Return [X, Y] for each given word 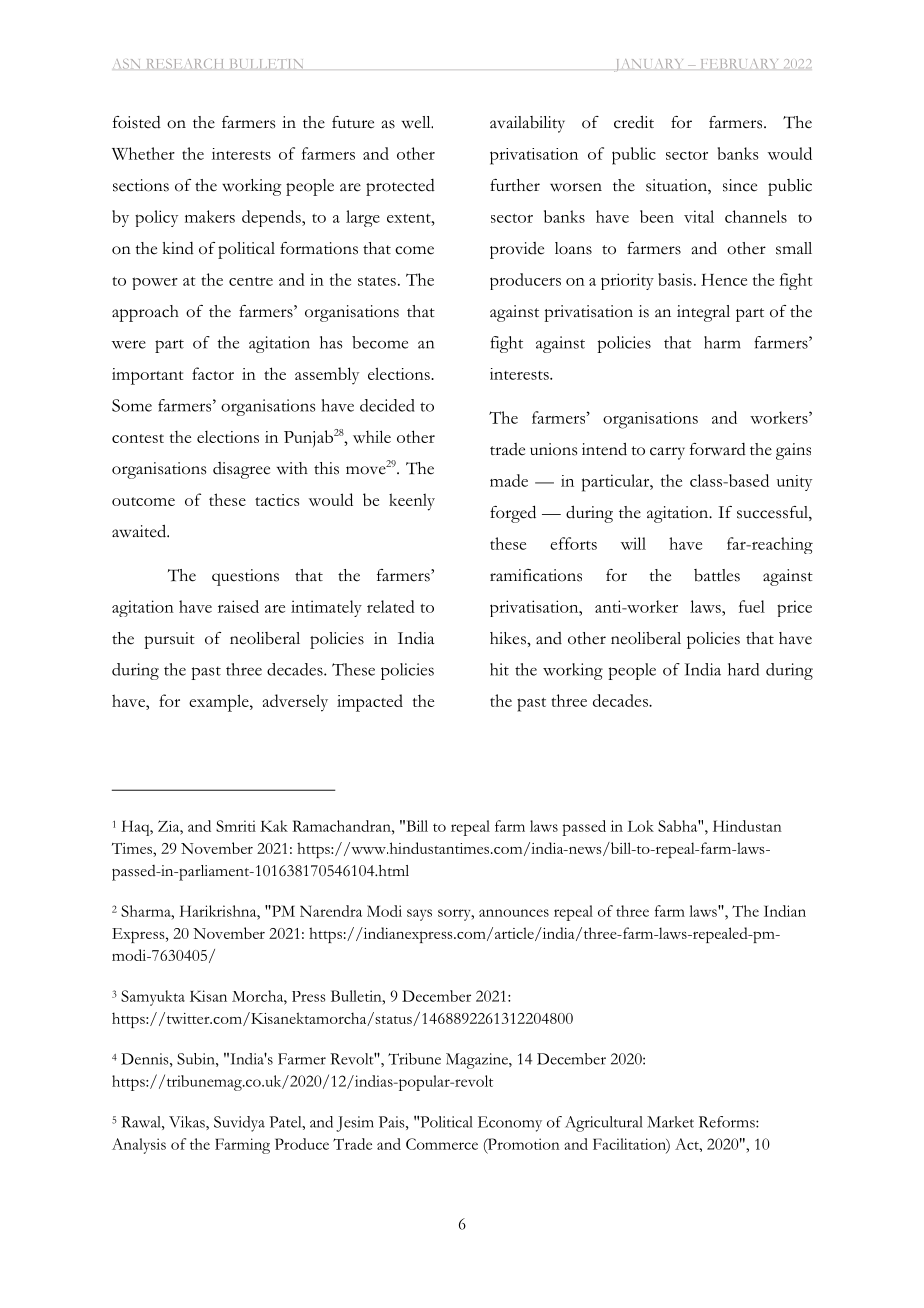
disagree [241, 470]
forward [718, 449]
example [220, 703]
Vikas [188, 1122]
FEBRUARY [739, 64]
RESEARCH [185, 64]
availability [527, 124]
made [509, 480]
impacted [370, 703]
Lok [641, 826]
